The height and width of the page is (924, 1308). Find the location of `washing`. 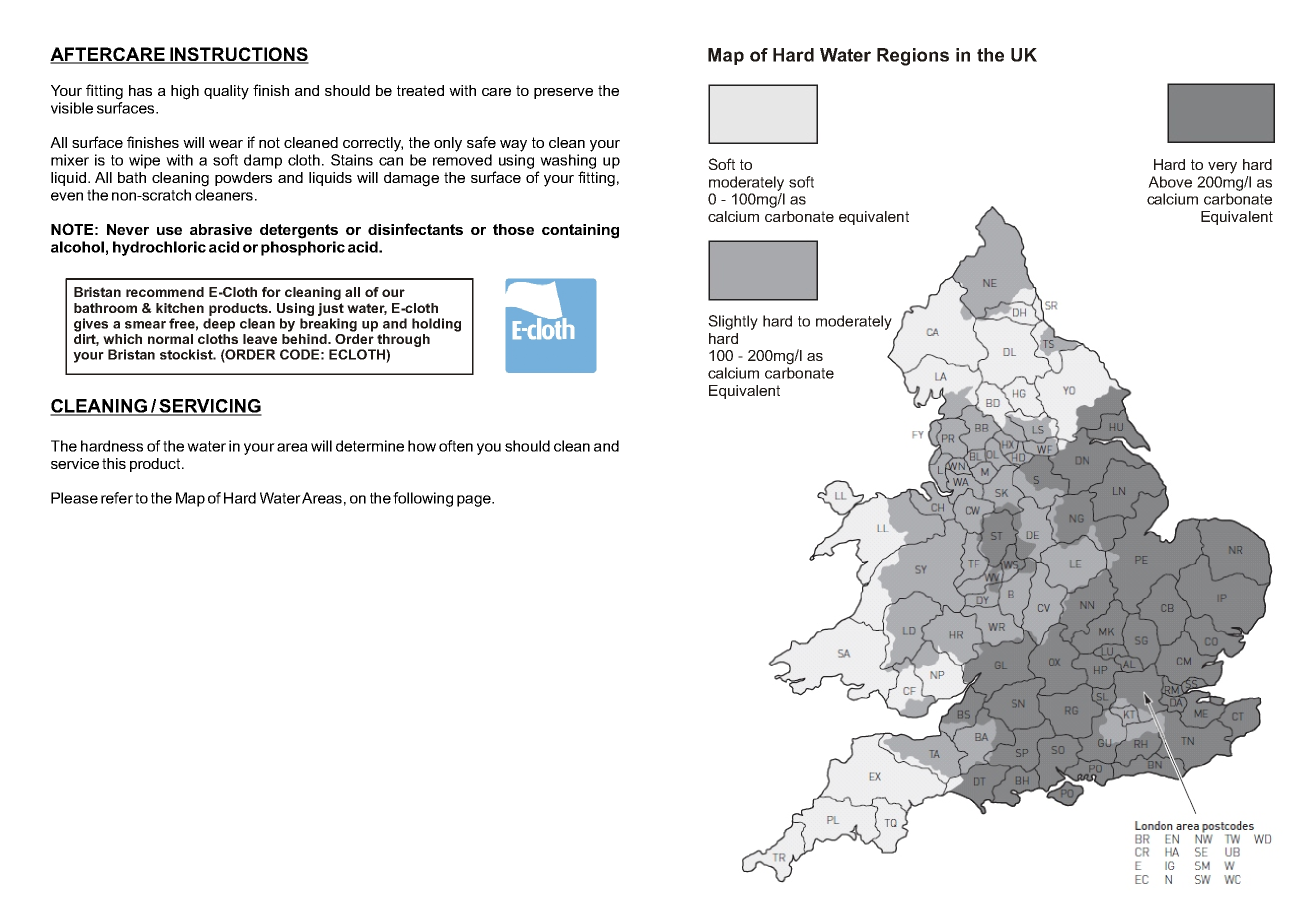

washing is located at coordinates (568, 161).
